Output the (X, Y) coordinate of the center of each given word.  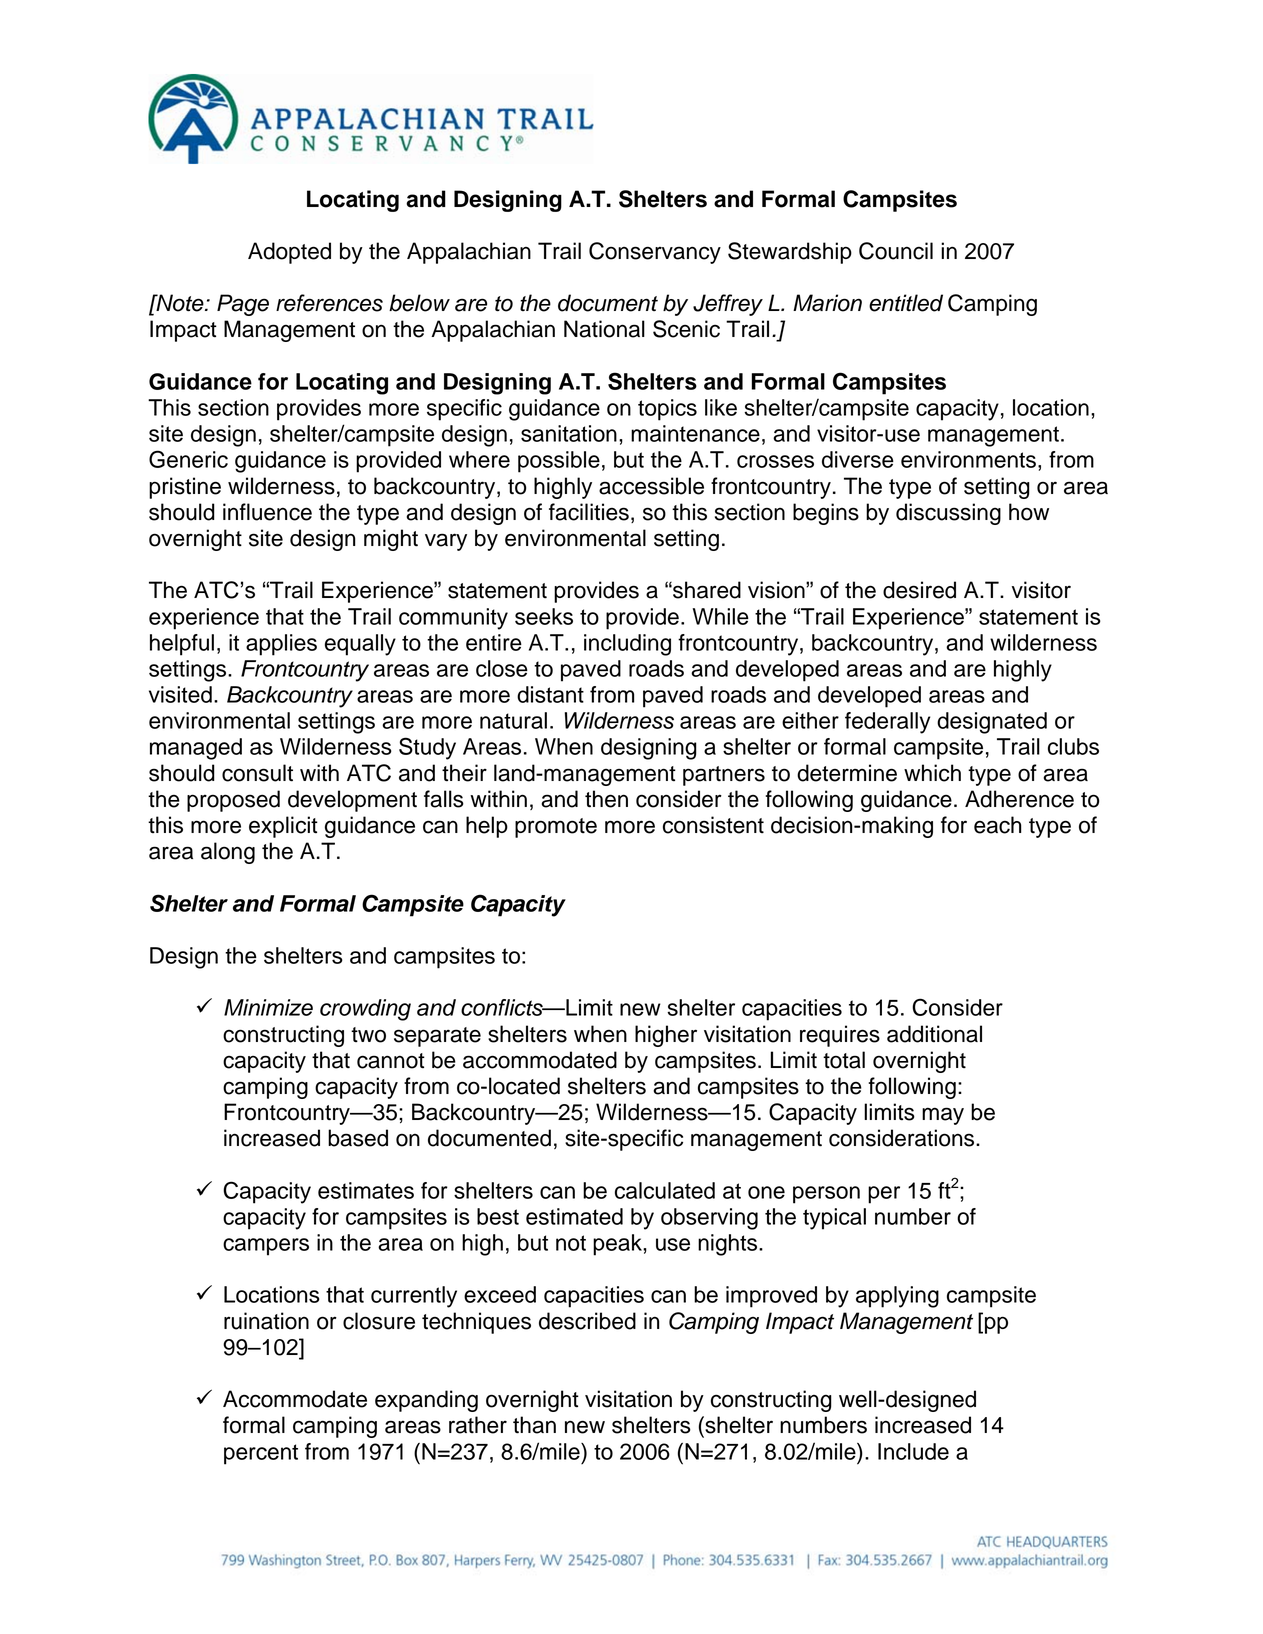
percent (261, 1454)
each (997, 825)
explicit (283, 827)
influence (267, 512)
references (329, 303)
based (358, 1138)
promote (556, 828)
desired (919, 590)
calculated (665, 1190)
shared (706, 590)
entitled (906, 303)
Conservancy (655, 253)
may (943, 1116)
